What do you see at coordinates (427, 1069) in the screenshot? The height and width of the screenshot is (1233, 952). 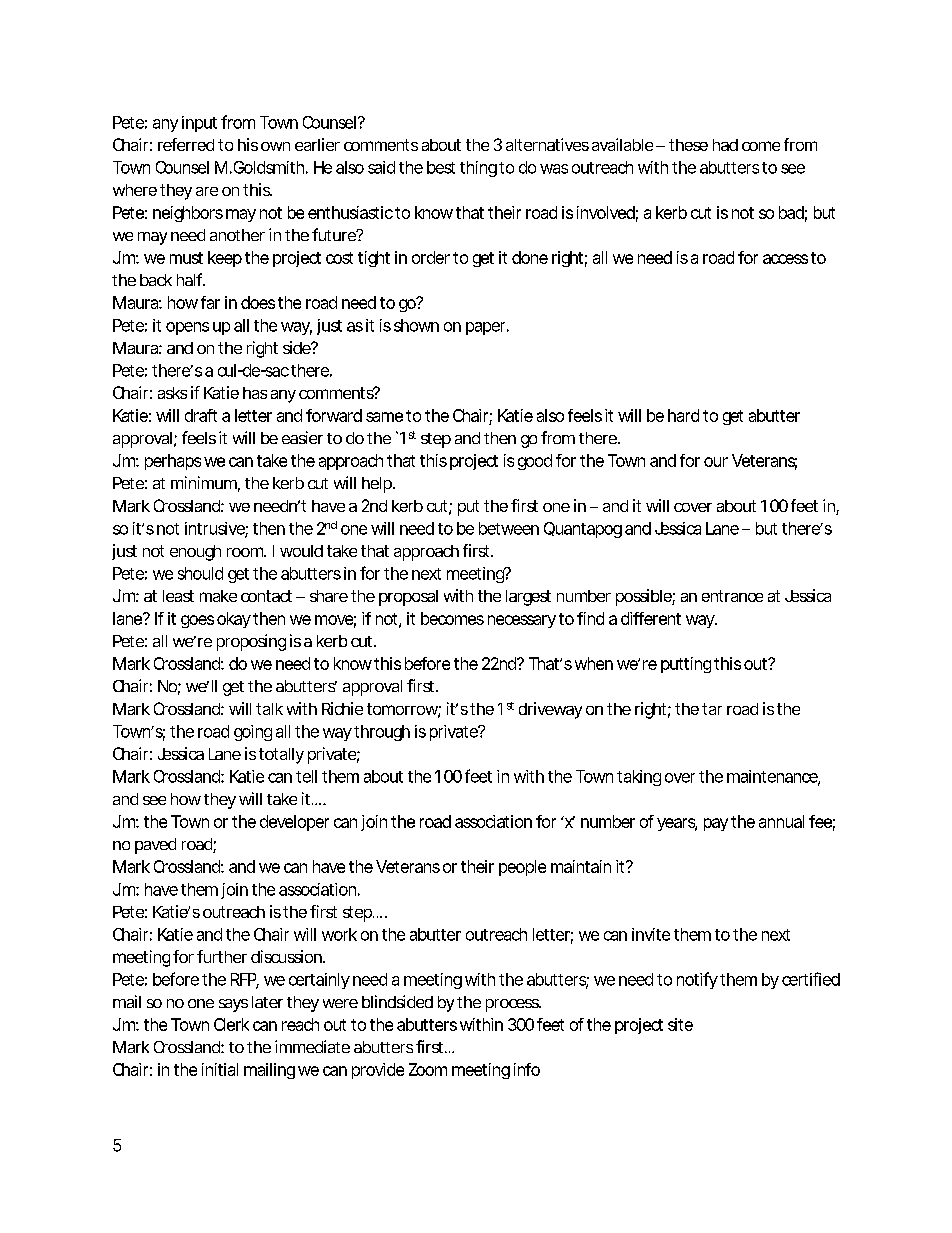 I see `Zoom` at bounding box center [427, 1069].
